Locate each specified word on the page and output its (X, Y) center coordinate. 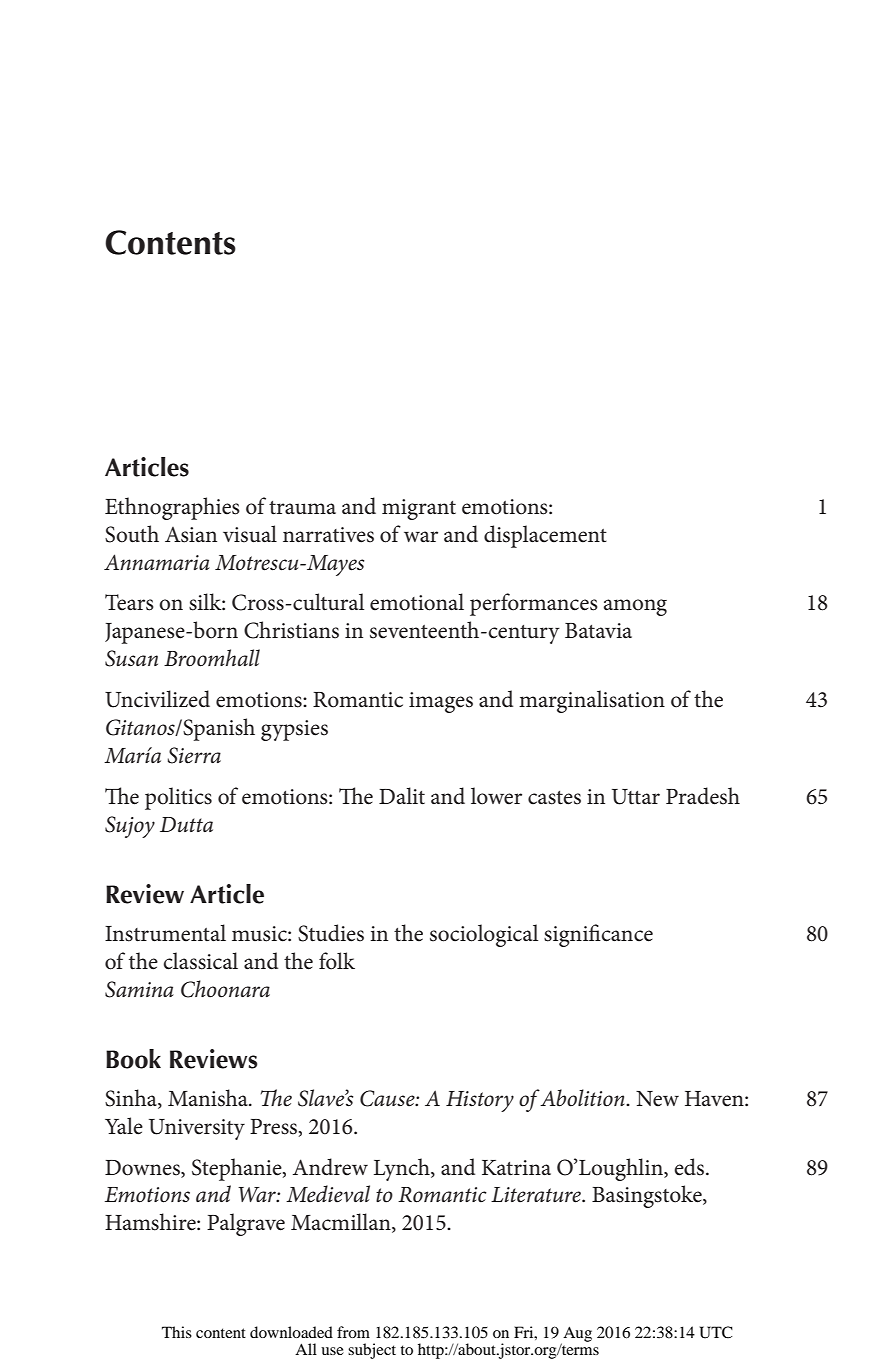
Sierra (194, 755)
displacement (545, 536)
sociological (484, 935)
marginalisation (592, 701)
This (177, 1332)
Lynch (403, 1169)
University (197, 1129)
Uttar (636, 797)
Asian (191, 535)
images (441, 702)
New (657, 1099)
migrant (419, 509)
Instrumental (165, 933)
